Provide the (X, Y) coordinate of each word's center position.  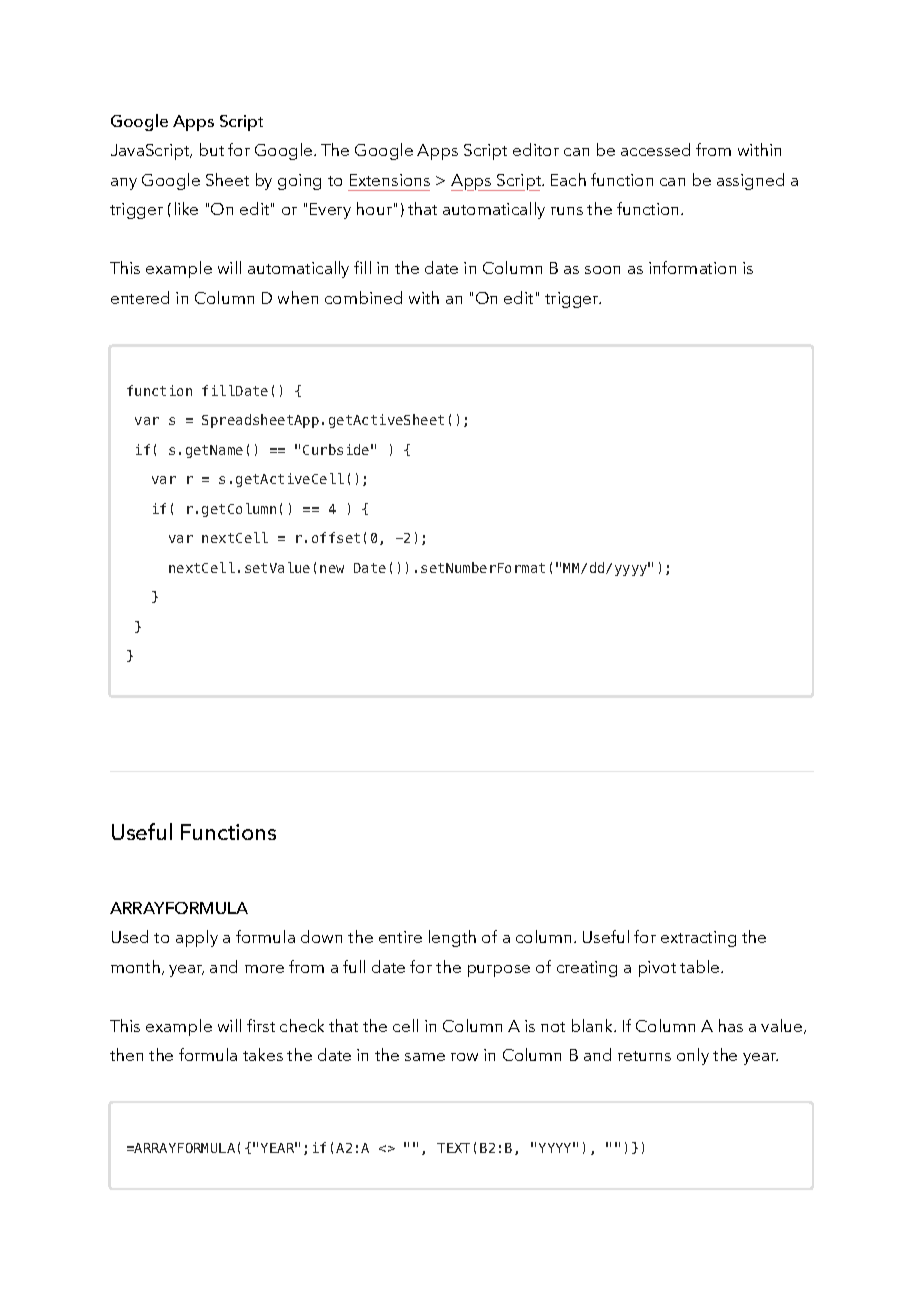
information (692, 267)
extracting (698, 939)
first (261, 1025)
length (452, 938)
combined (363, 297)
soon (602, 270)
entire (400, 937)
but (212, 149)
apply (197, 938)
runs (567, 211)
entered (140, 297)
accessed (655, 149)
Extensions (390, 180)
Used (130, 936)
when (298, 297)
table (701, 966)
